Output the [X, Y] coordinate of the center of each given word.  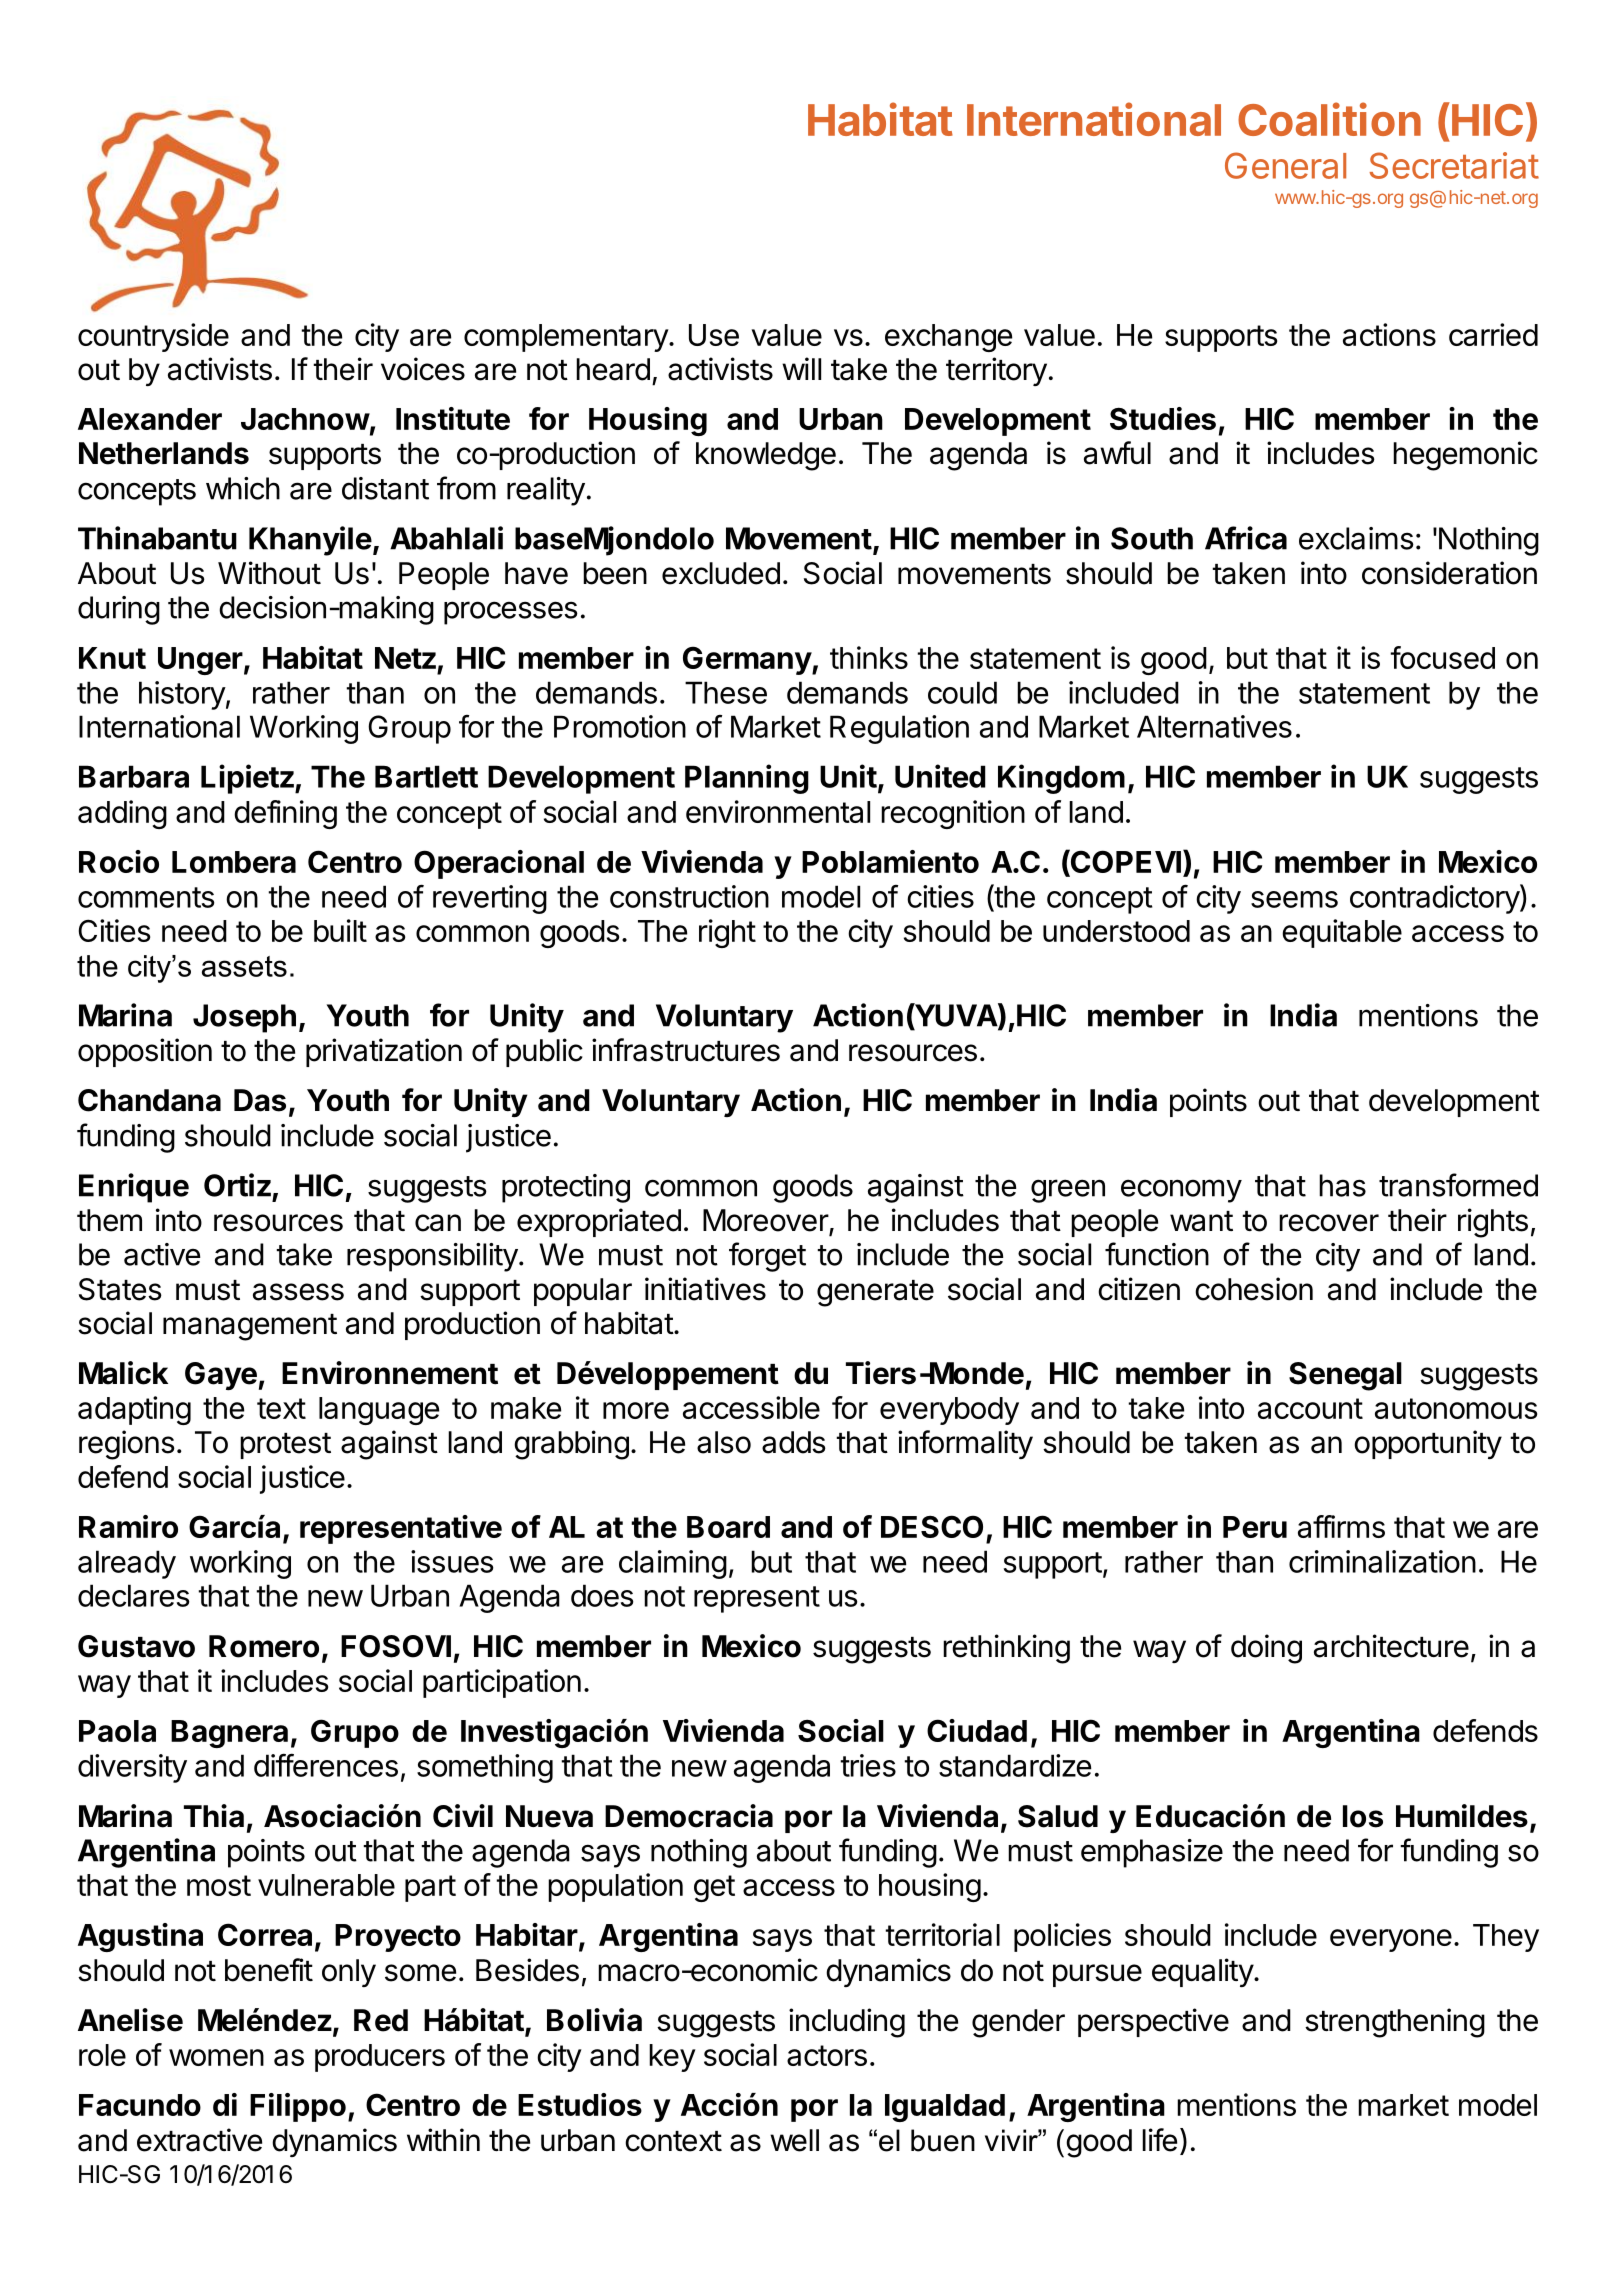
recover [1329, 1223]
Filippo [298, 2107]
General [1285, 165]
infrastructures [686, 1050]
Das [260, 1100]
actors [827, 2055]
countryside [153, 337]
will [801, 368]
